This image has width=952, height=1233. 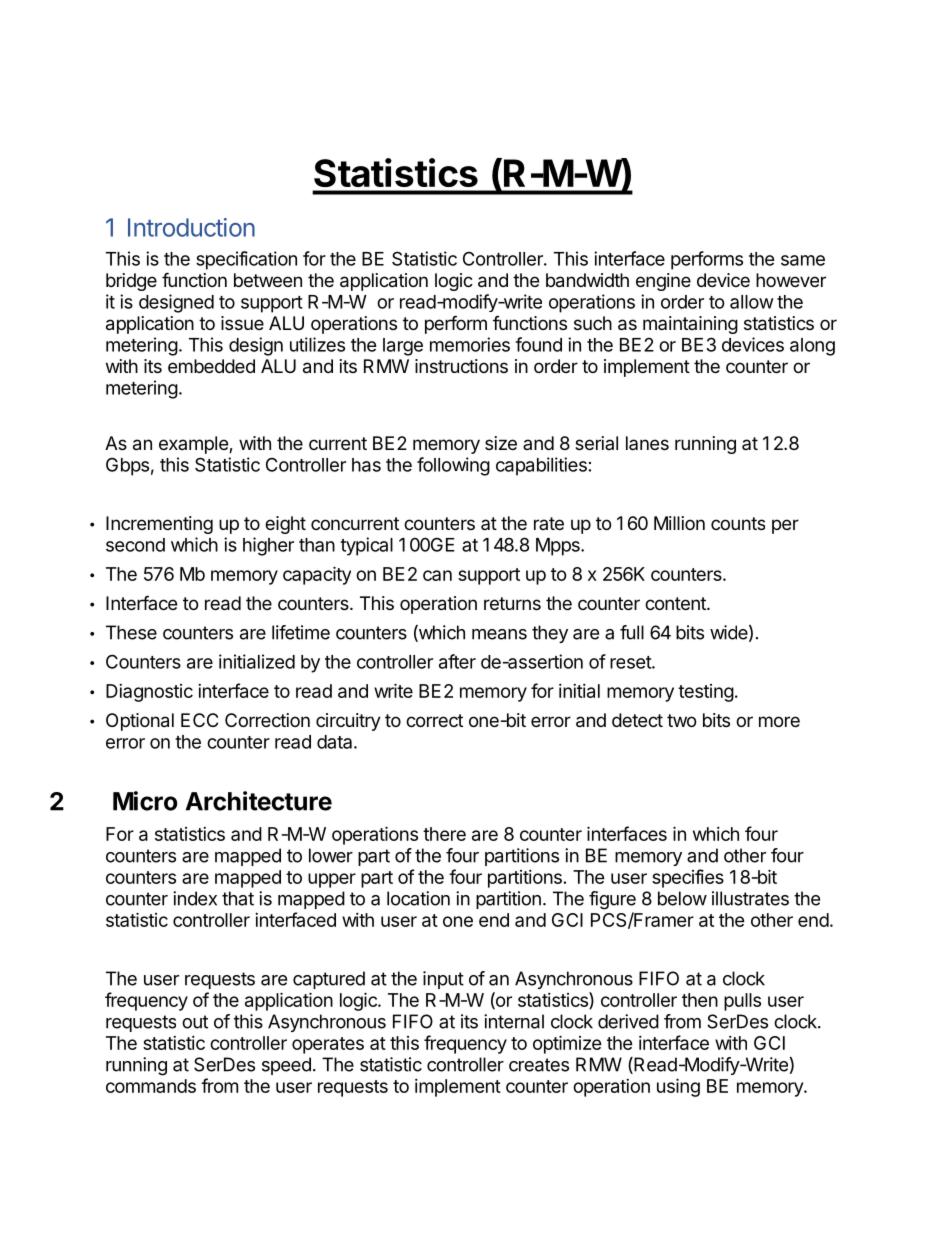 What do you see at coordinates (587, 280) in the image?
I see `bandwidth` at bounding box center [587, 280].
